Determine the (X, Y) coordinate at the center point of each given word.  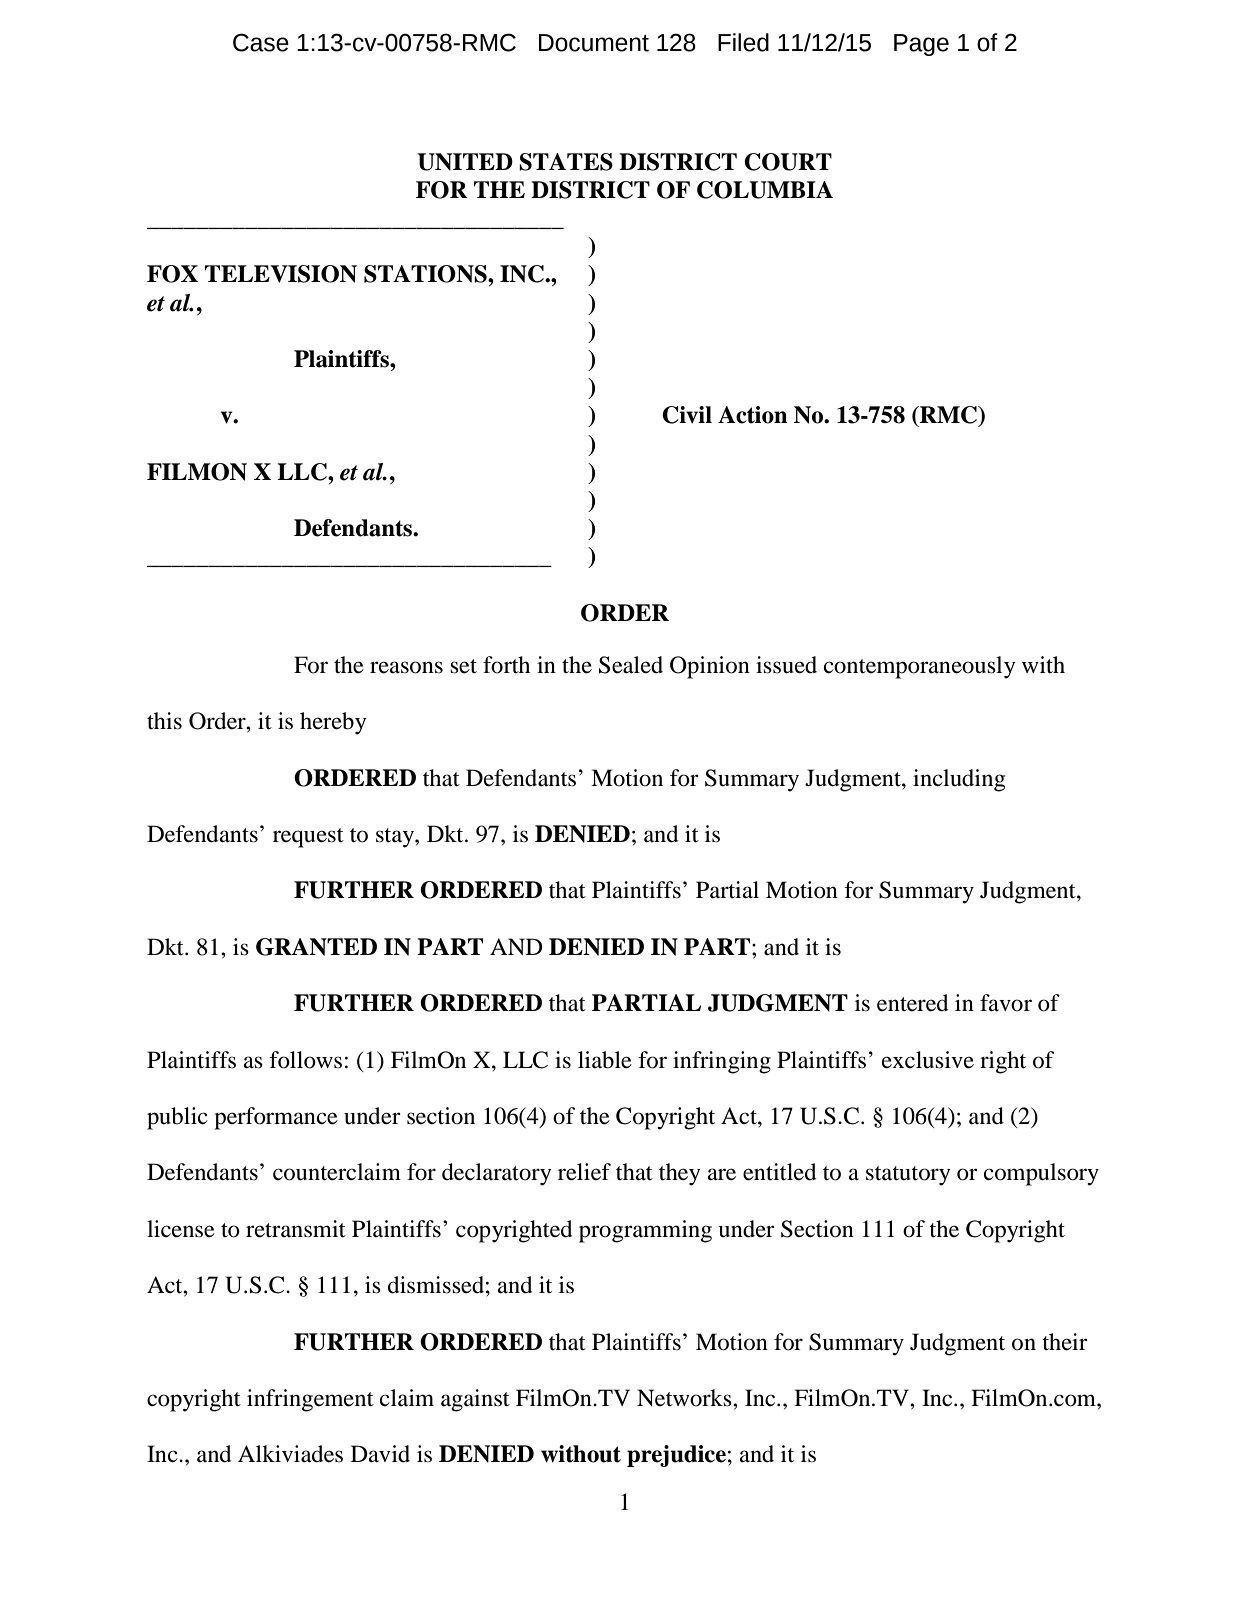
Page (921, 45)
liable (605, 1060)
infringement (310, 1400)
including (959, 780)
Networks (685, 1398)
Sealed (631, 665)
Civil (687, 415)
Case (261, 42)
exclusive (928, 1060)
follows (305, 1060)
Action (753, 415)
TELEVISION (281, 274)
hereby (333, 723)
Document (594, 43)
